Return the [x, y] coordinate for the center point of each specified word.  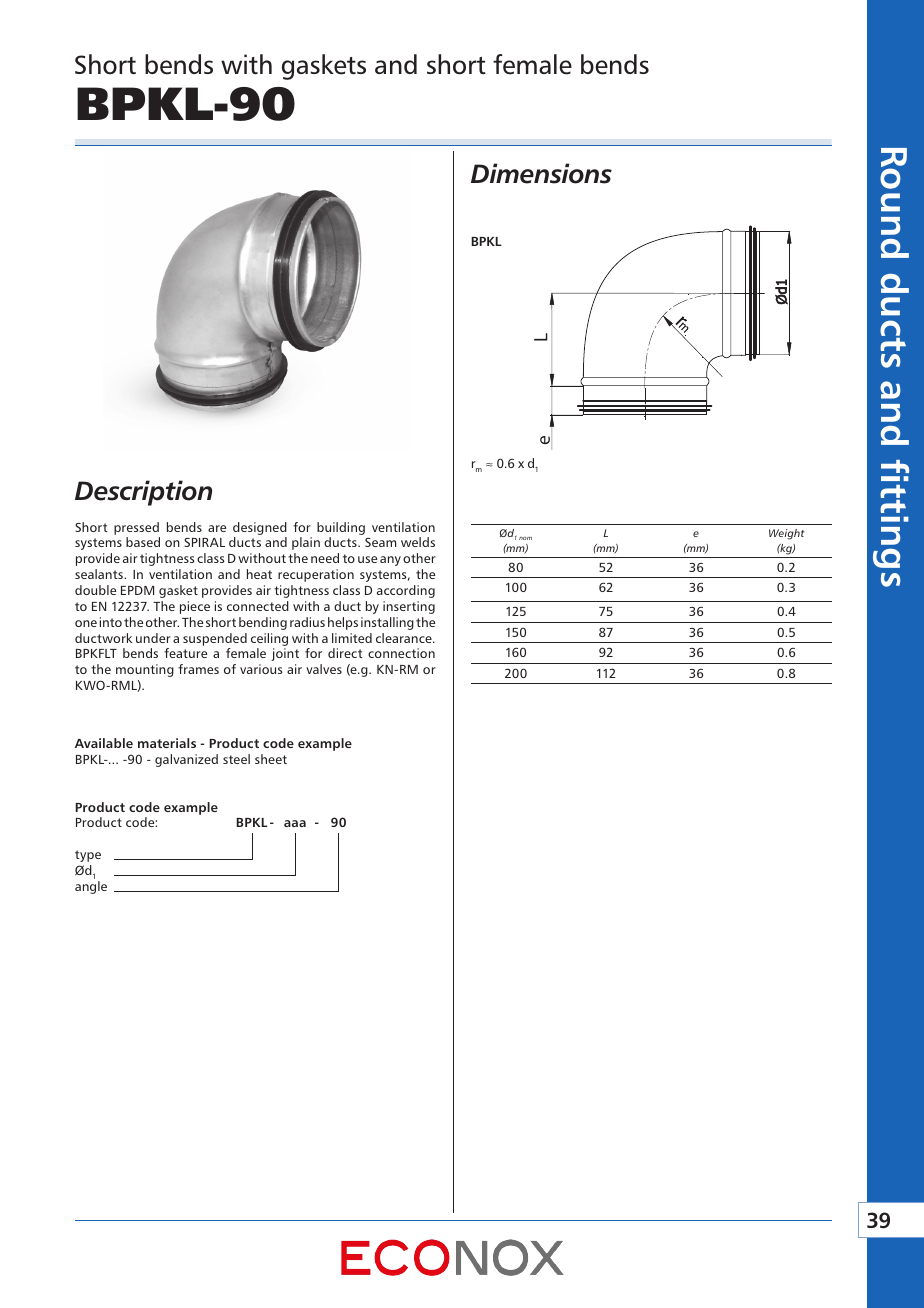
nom [525, 538]
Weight [786, 534]
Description [143, 493]
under [153, 638]
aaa [295, 823]
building [341, 528]
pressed [136, 528]
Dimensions [541, 173]
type [88, 856]
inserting [409, 607]
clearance [405, 638]
